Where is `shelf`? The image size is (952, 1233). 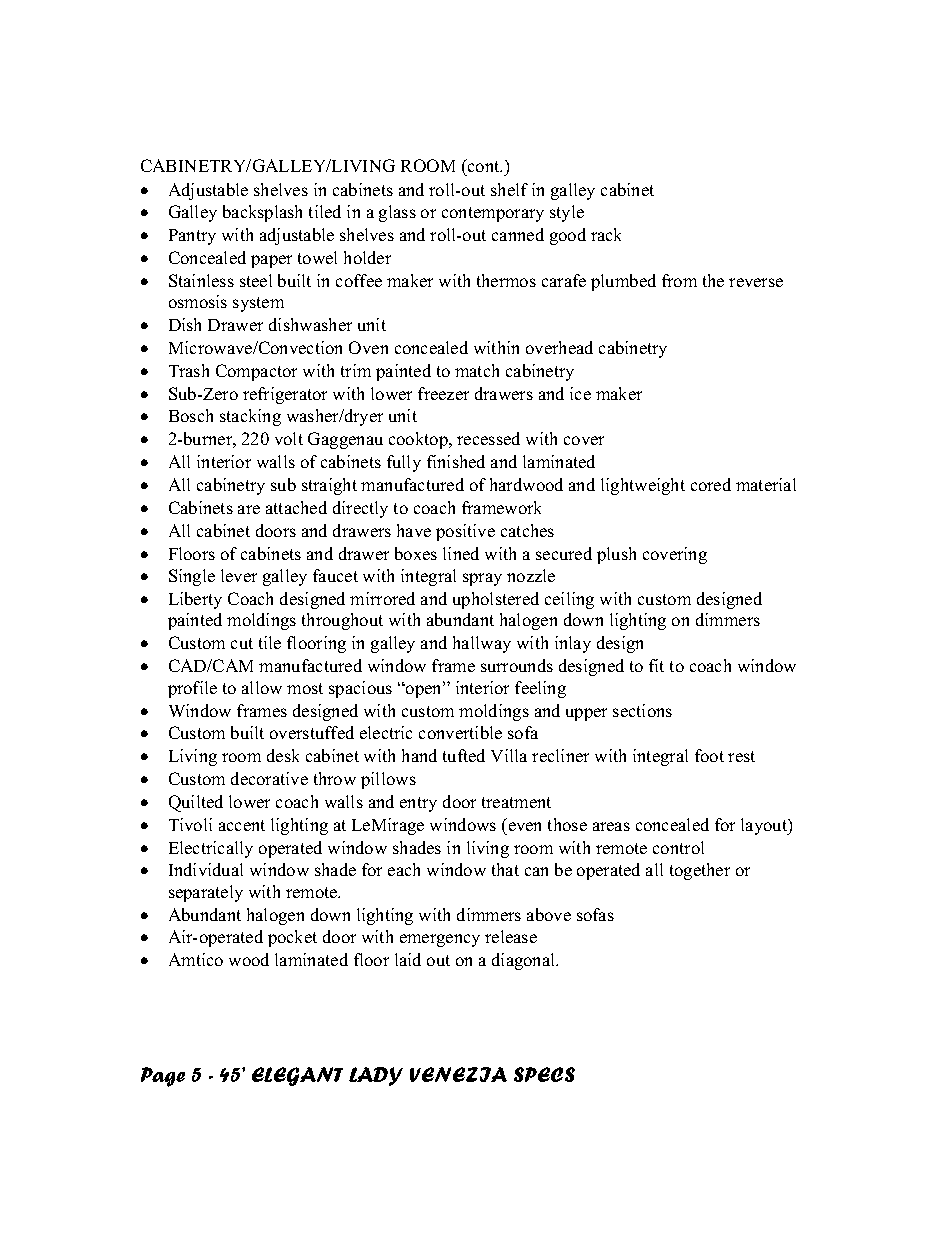 shelf is located at coordinates (509, 189).
